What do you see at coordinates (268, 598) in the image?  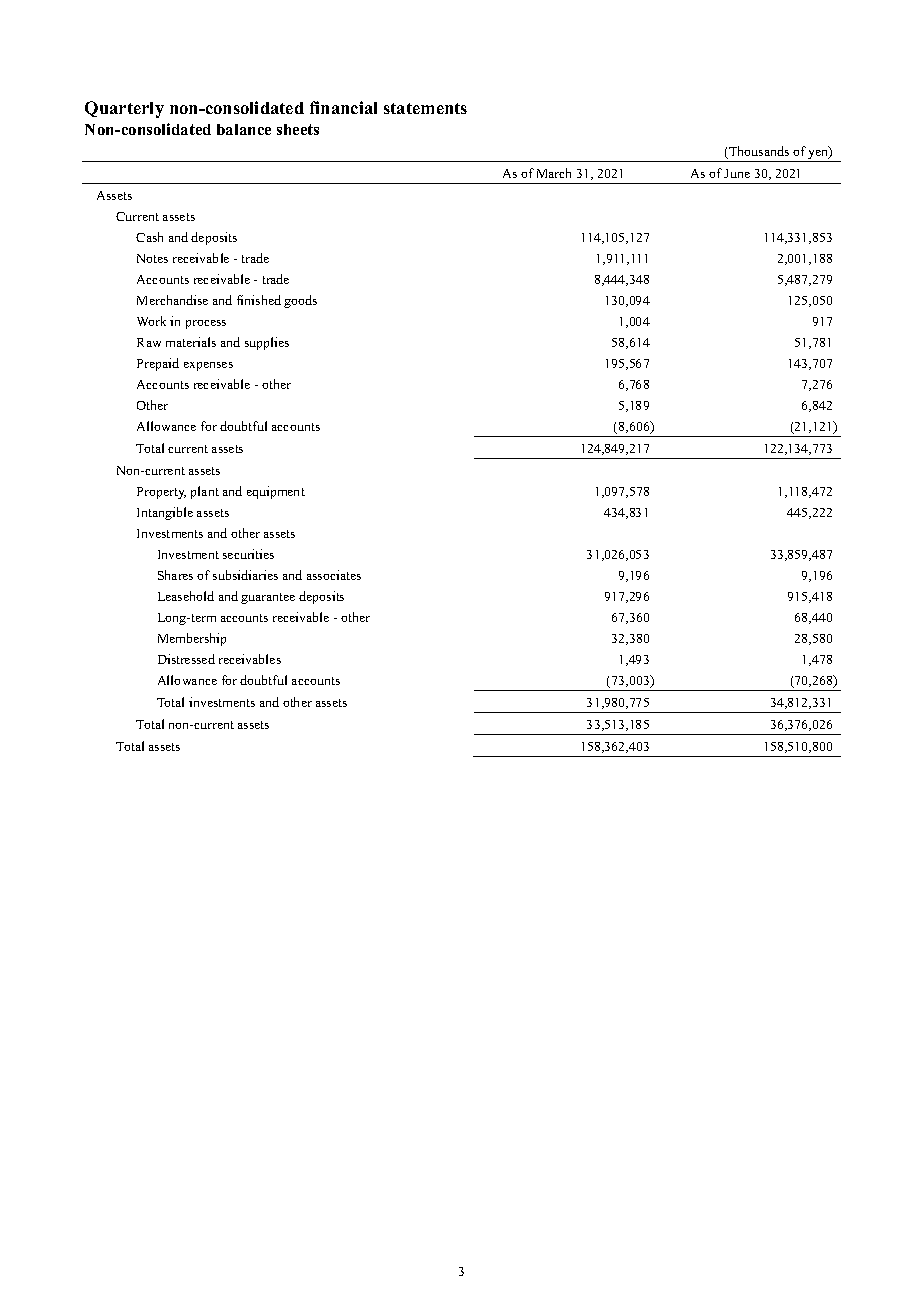 I see `guarantee` at bounding box center [268, 598].
